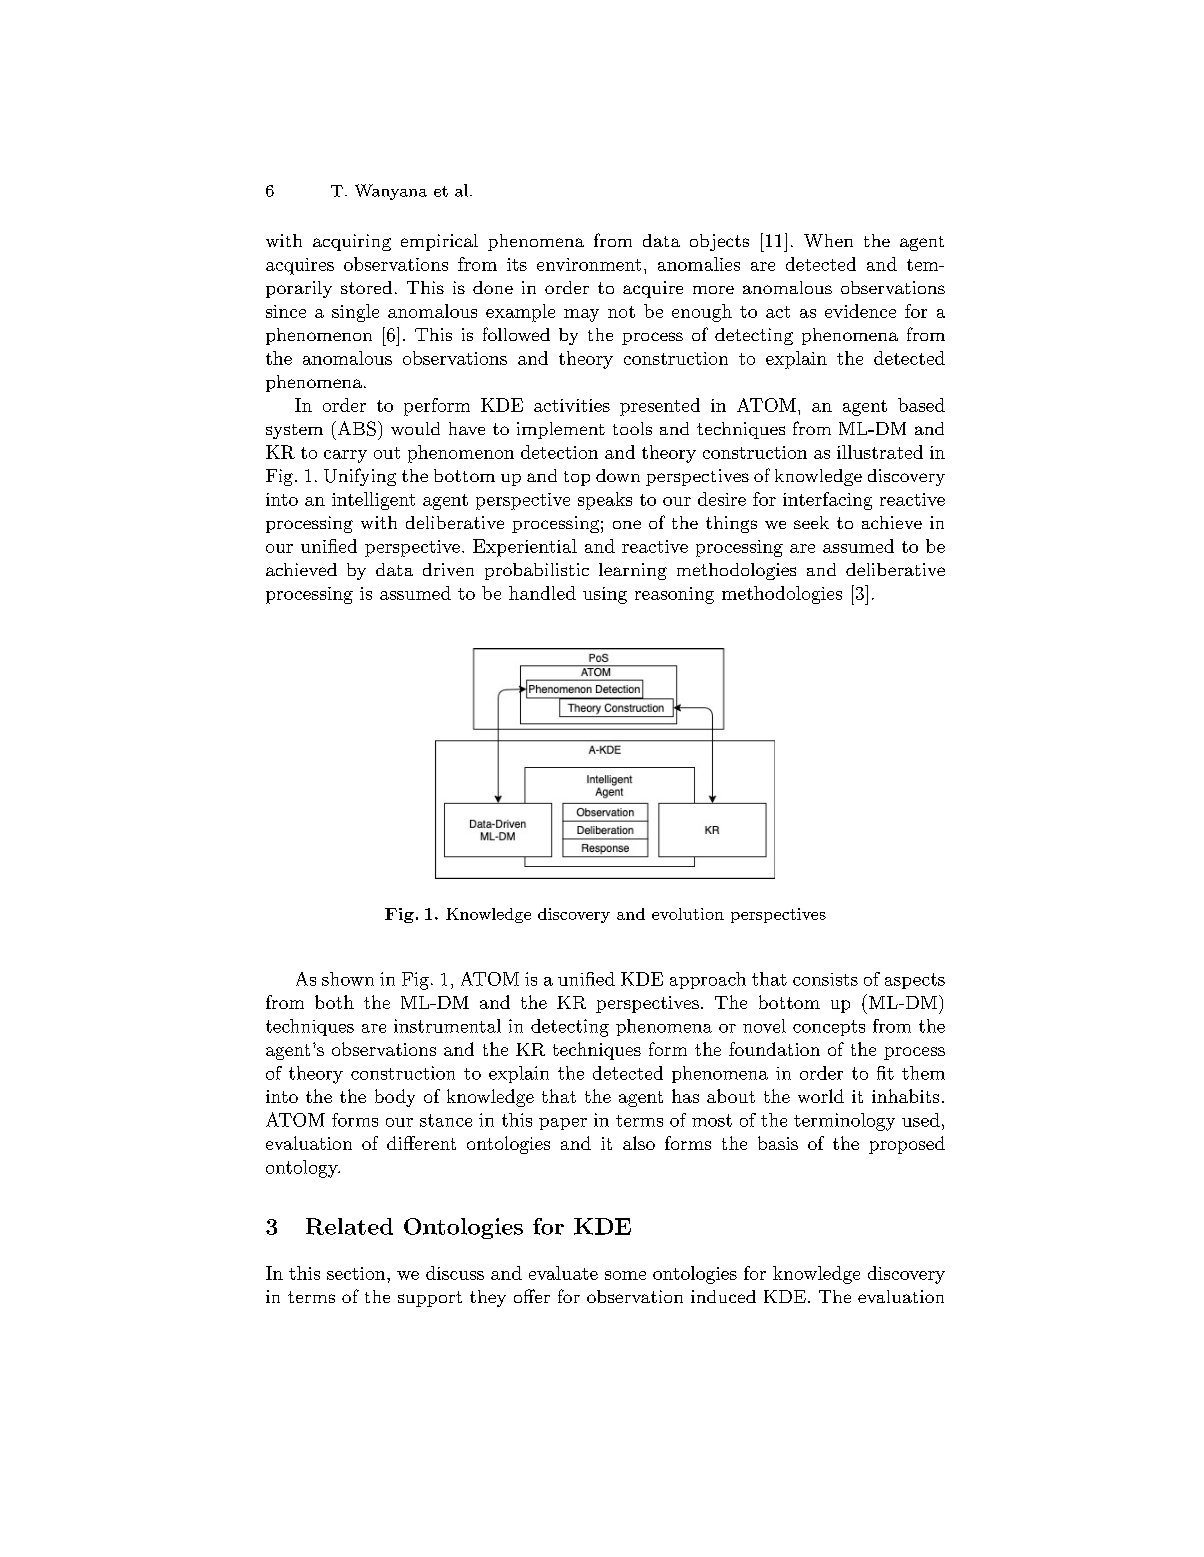  I want to click on interfacing, so click(827, 501).
